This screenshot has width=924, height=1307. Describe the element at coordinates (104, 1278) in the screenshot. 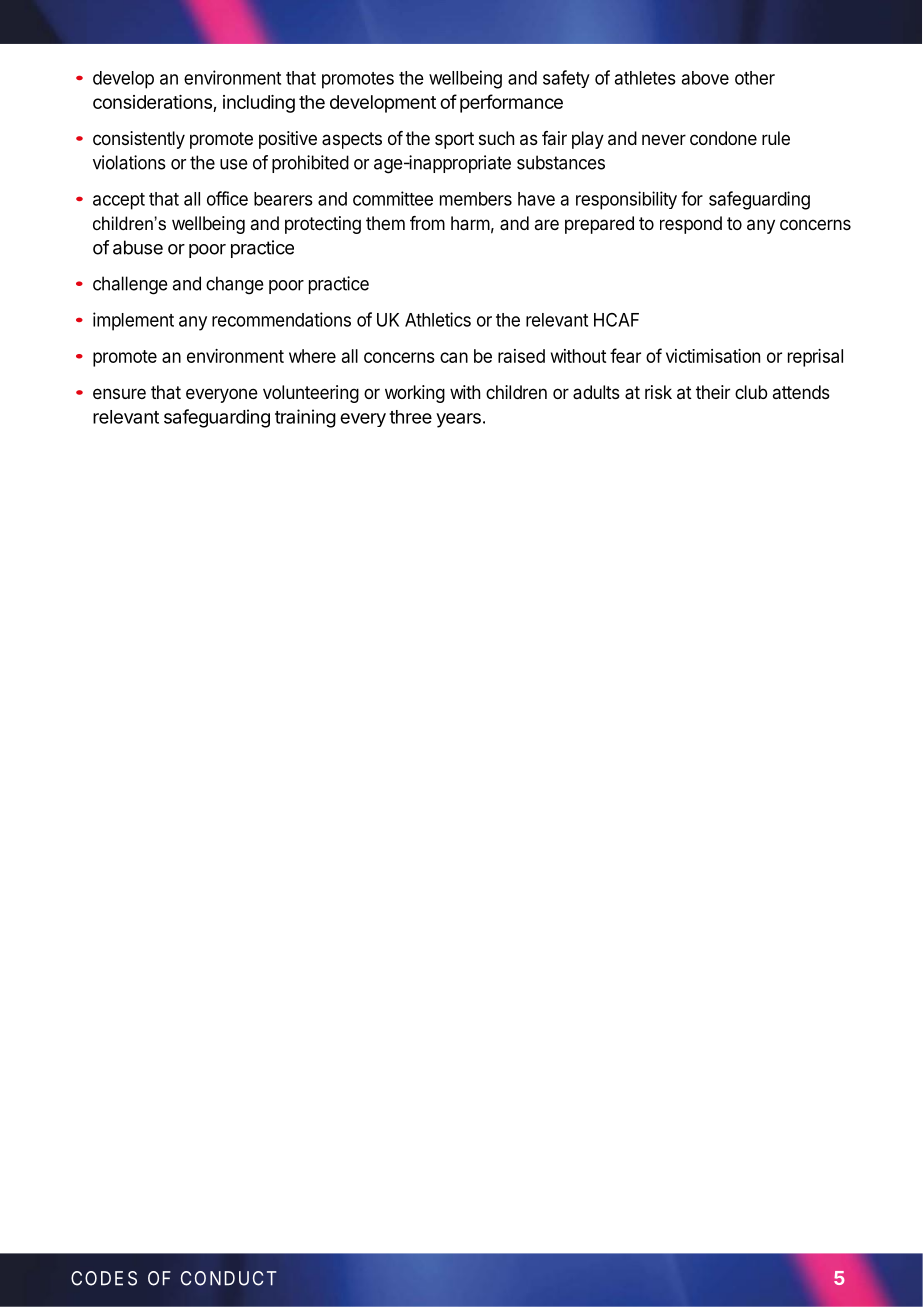

I see `CODES` at that location.
